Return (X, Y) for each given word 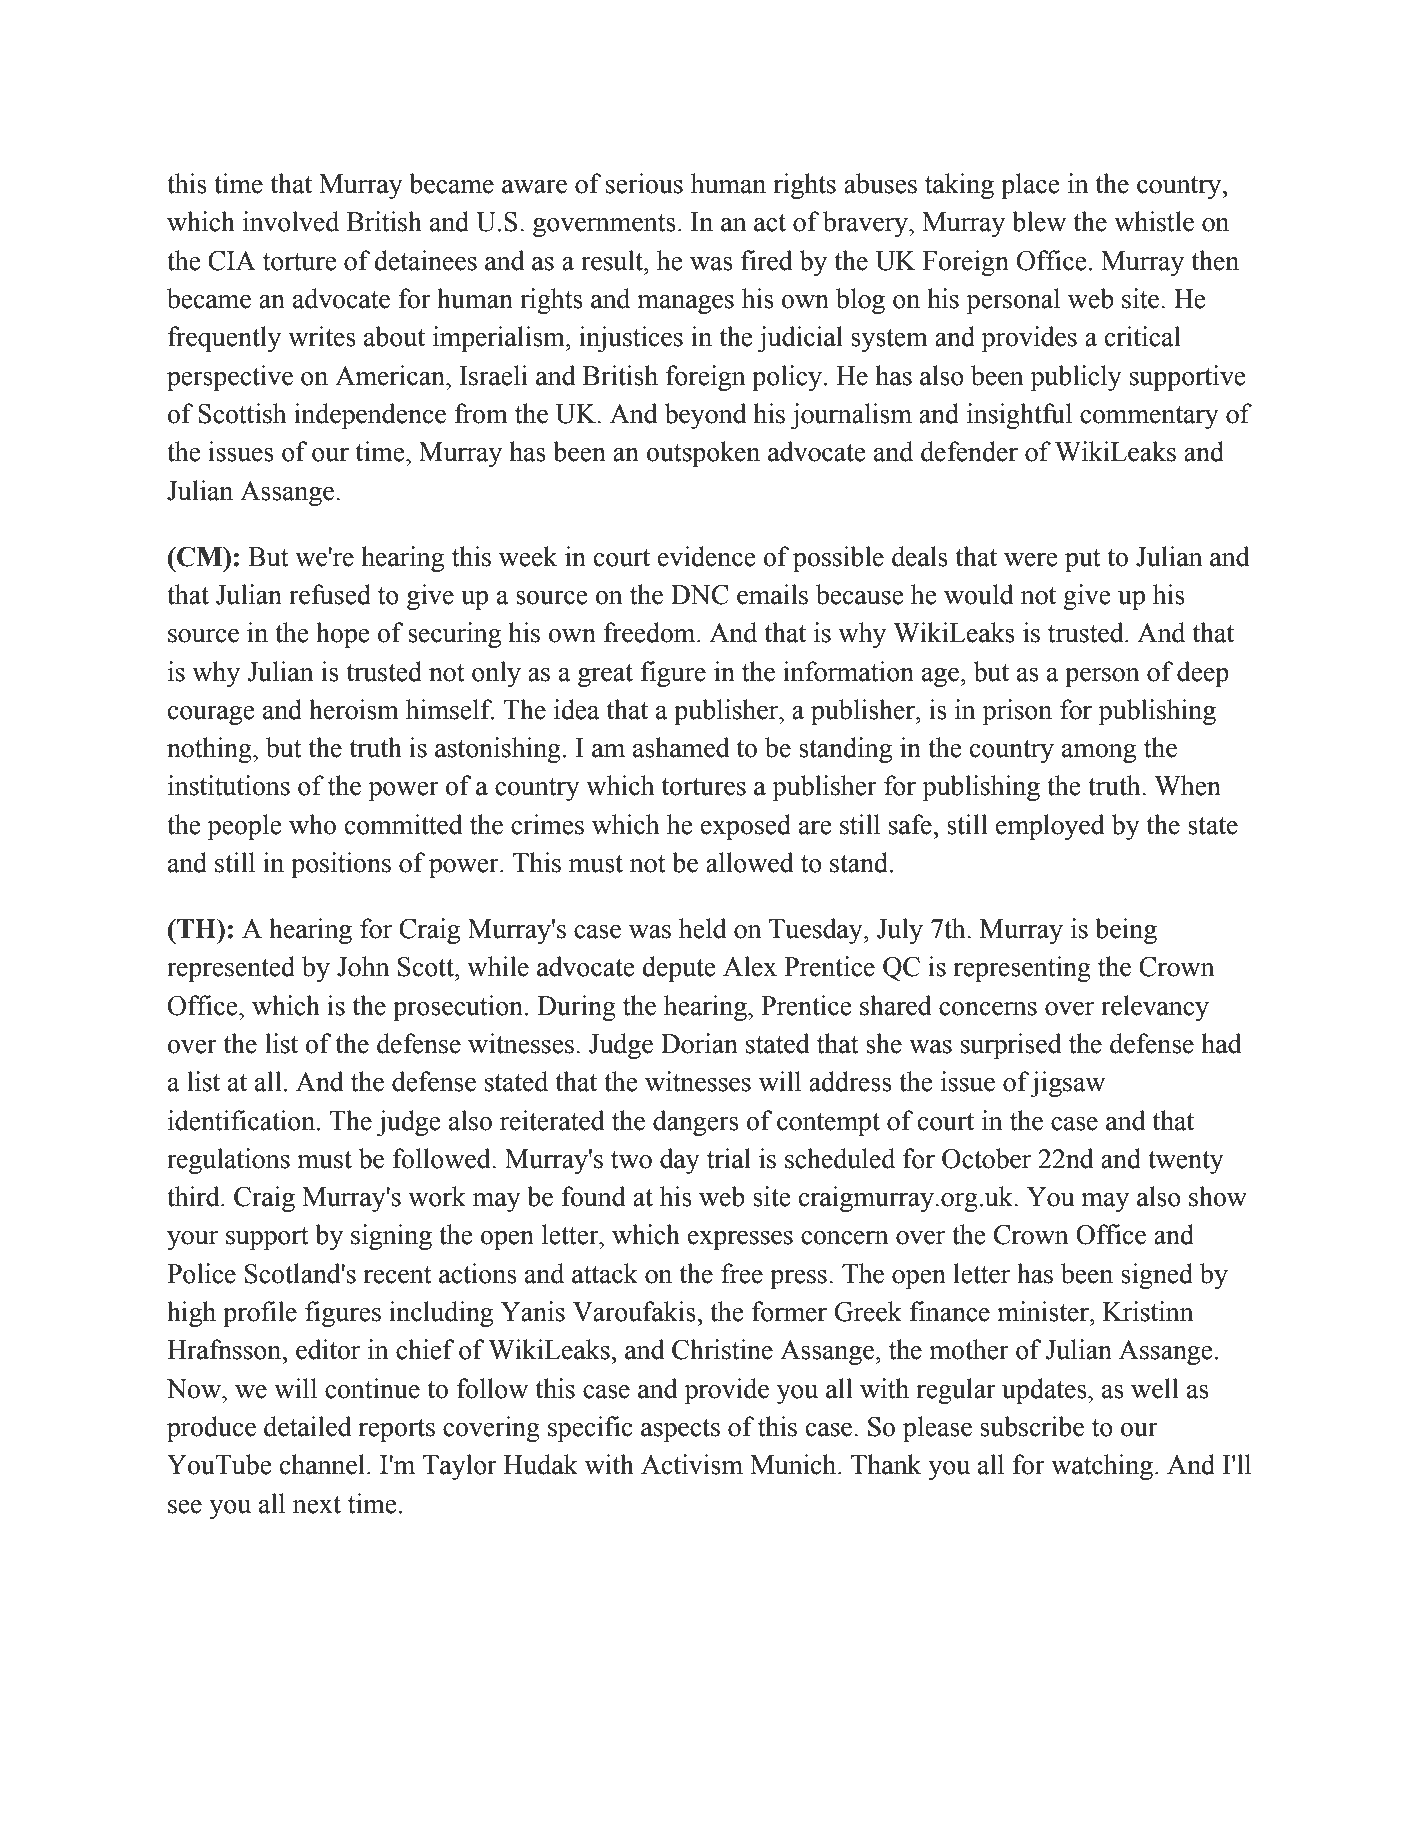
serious (644, 183)
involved (291, 221)
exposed (746, 827)
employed (1050, 827)
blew (1039, 221)
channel (324, 1464)
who (312, 824)
